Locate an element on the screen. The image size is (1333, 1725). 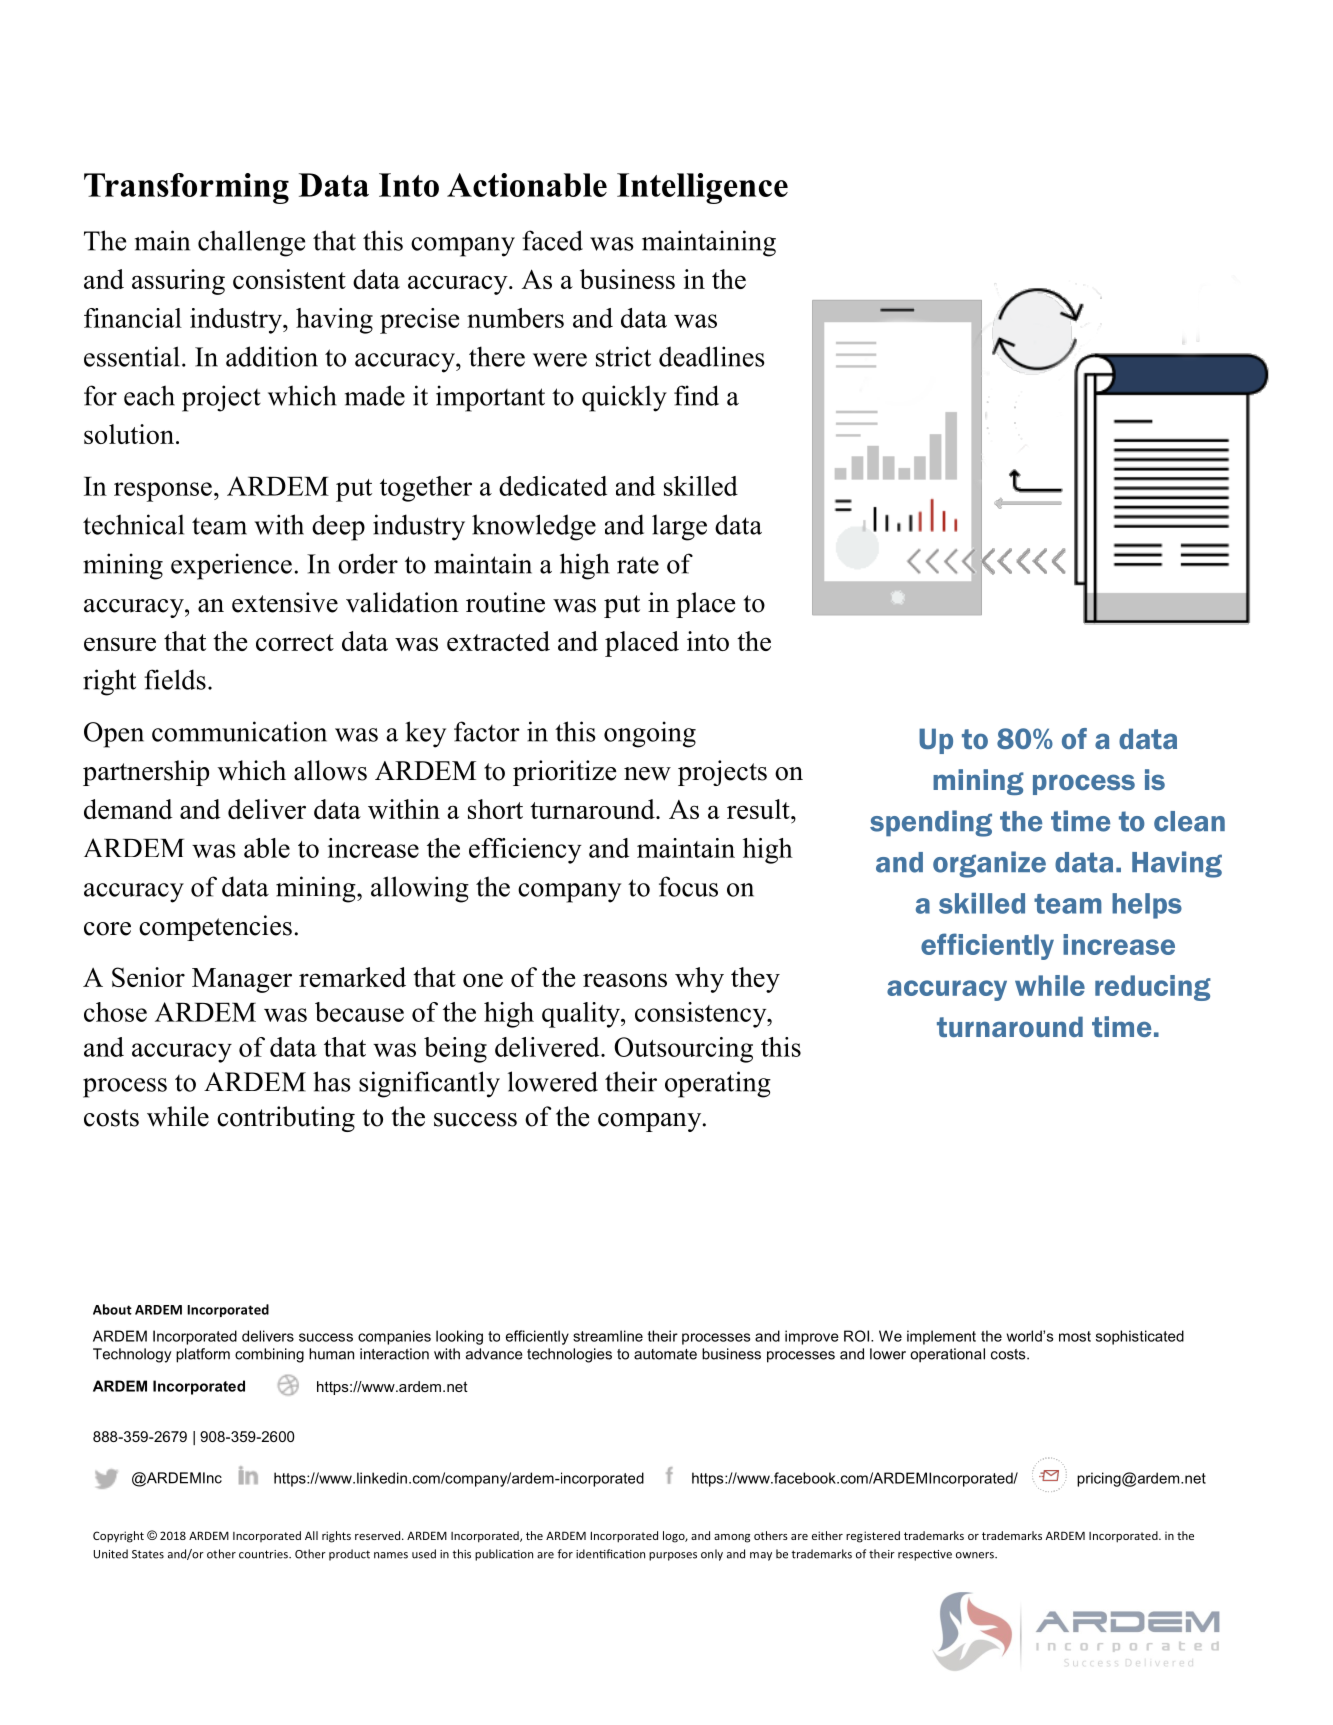
challenge is located at coordinates (251, 243).
